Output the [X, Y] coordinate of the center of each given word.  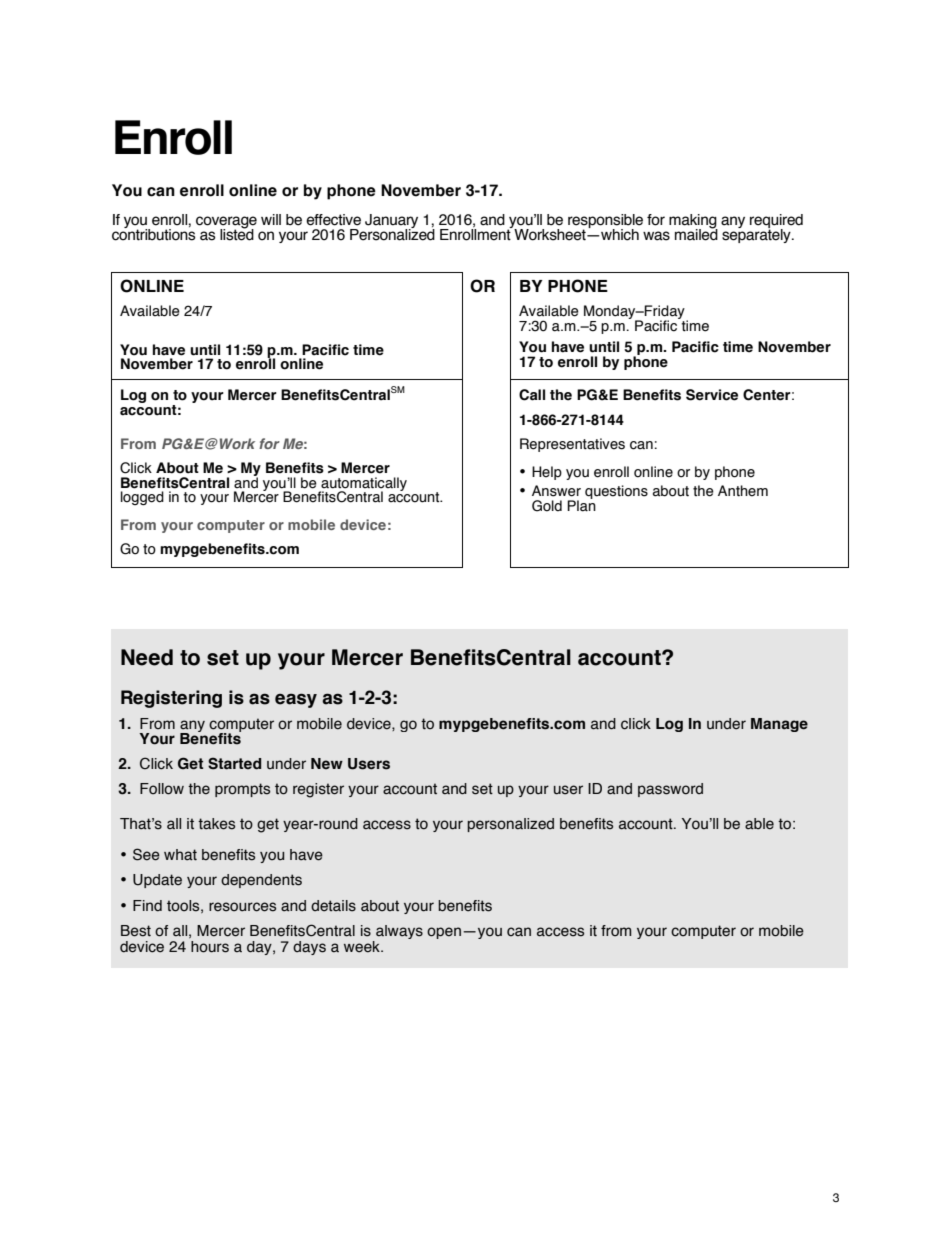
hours [210, 947]
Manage [779, 725]
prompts [242, 790]
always [398, 933]
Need [147, 657]
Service [712, 395]
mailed [696, 234]
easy [296, 700]
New [327, 764]
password [670, 790]
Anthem [743, 491]
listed [237, 234]
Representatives [572, 445]
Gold [547, 506]
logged [142, 498]
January [391, 222]
